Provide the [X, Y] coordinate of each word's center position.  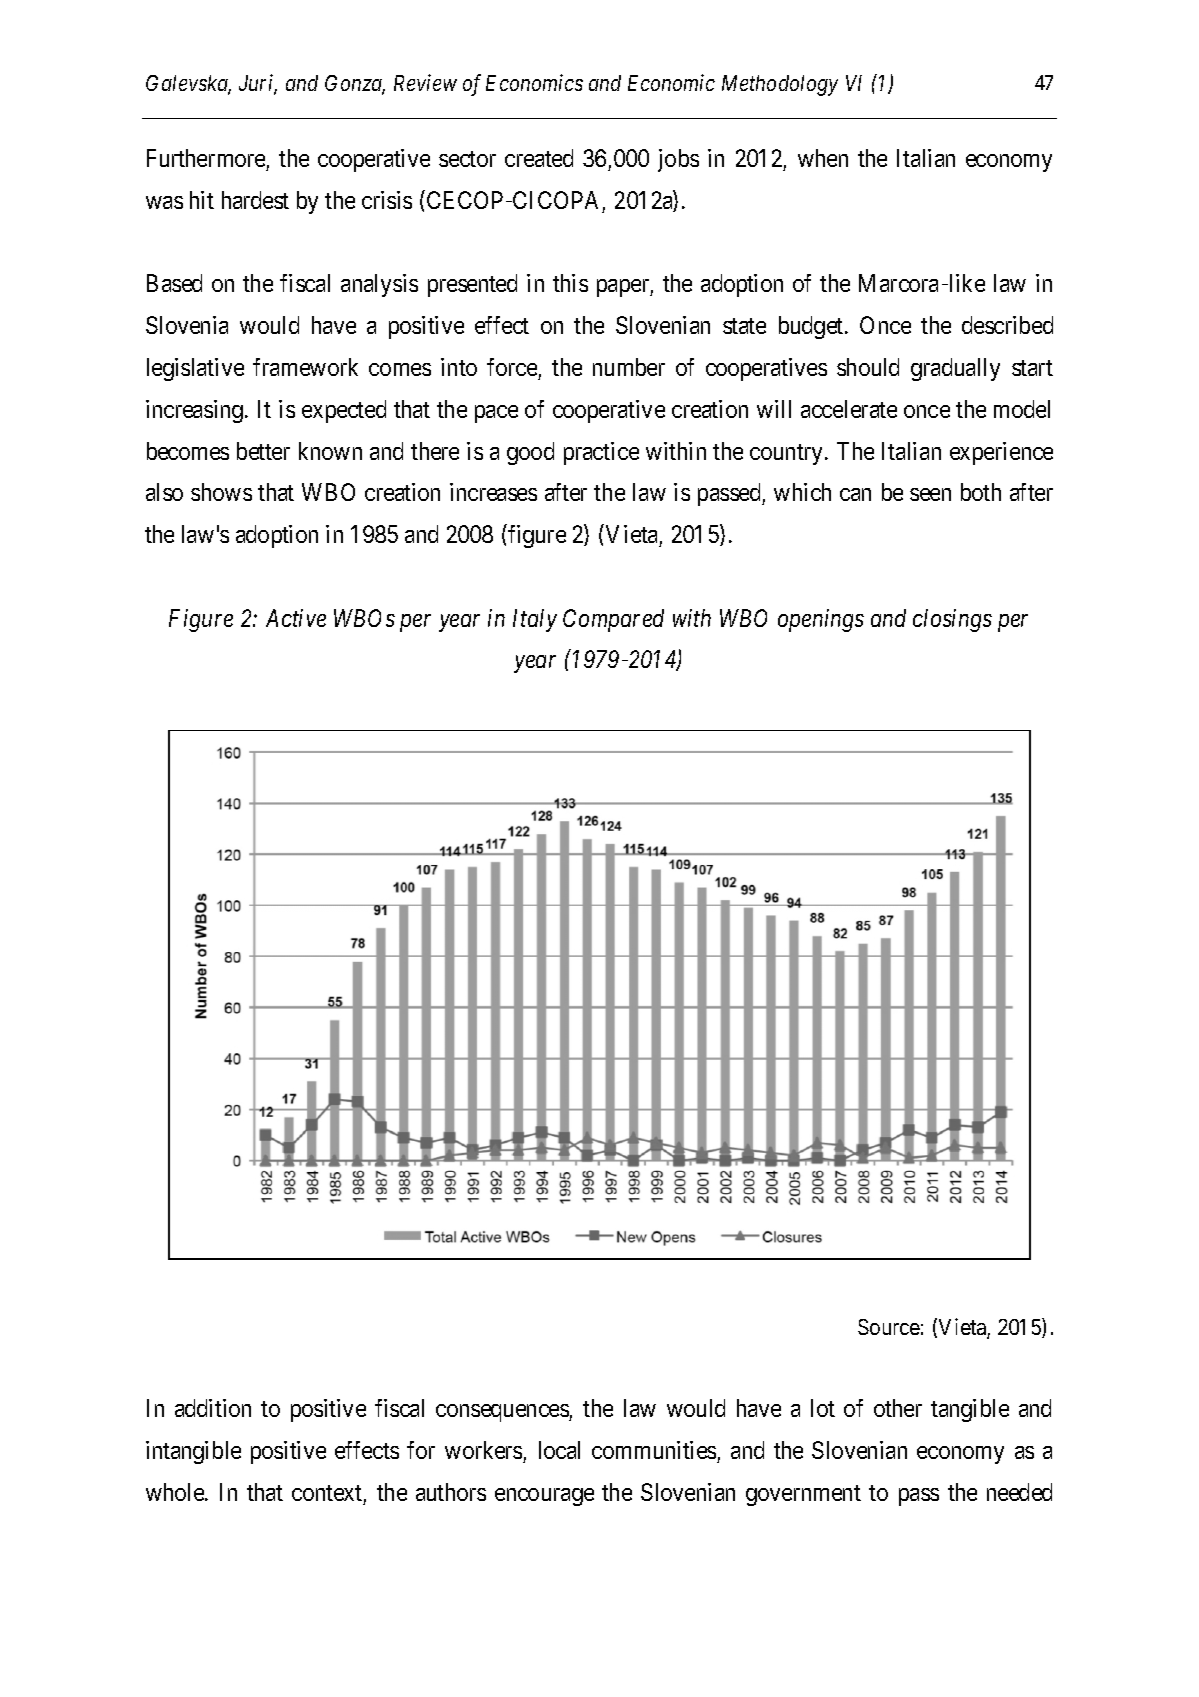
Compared [613, 620]
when [823, 158]
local [559, 1450]
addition [213, 1408]
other [898, 1408]
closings [952, 620]
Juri [258, 85]
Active [296, 618]
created [539, 158]
